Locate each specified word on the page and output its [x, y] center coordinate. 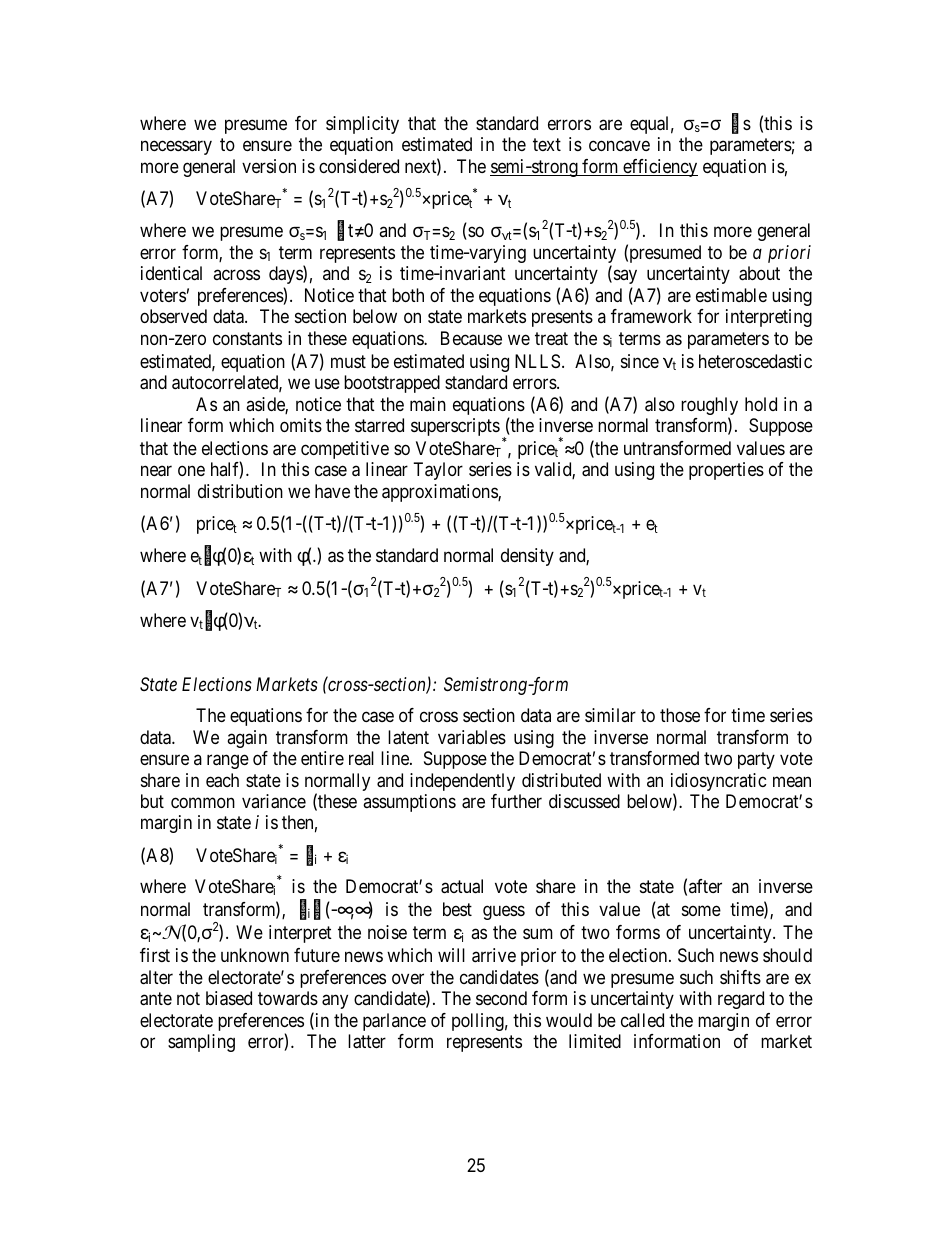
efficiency [659, 168]
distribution [240, 491]
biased [229, 998]
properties [726, 471]
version [269, 166]
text [547, 145]
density [527, 557]
